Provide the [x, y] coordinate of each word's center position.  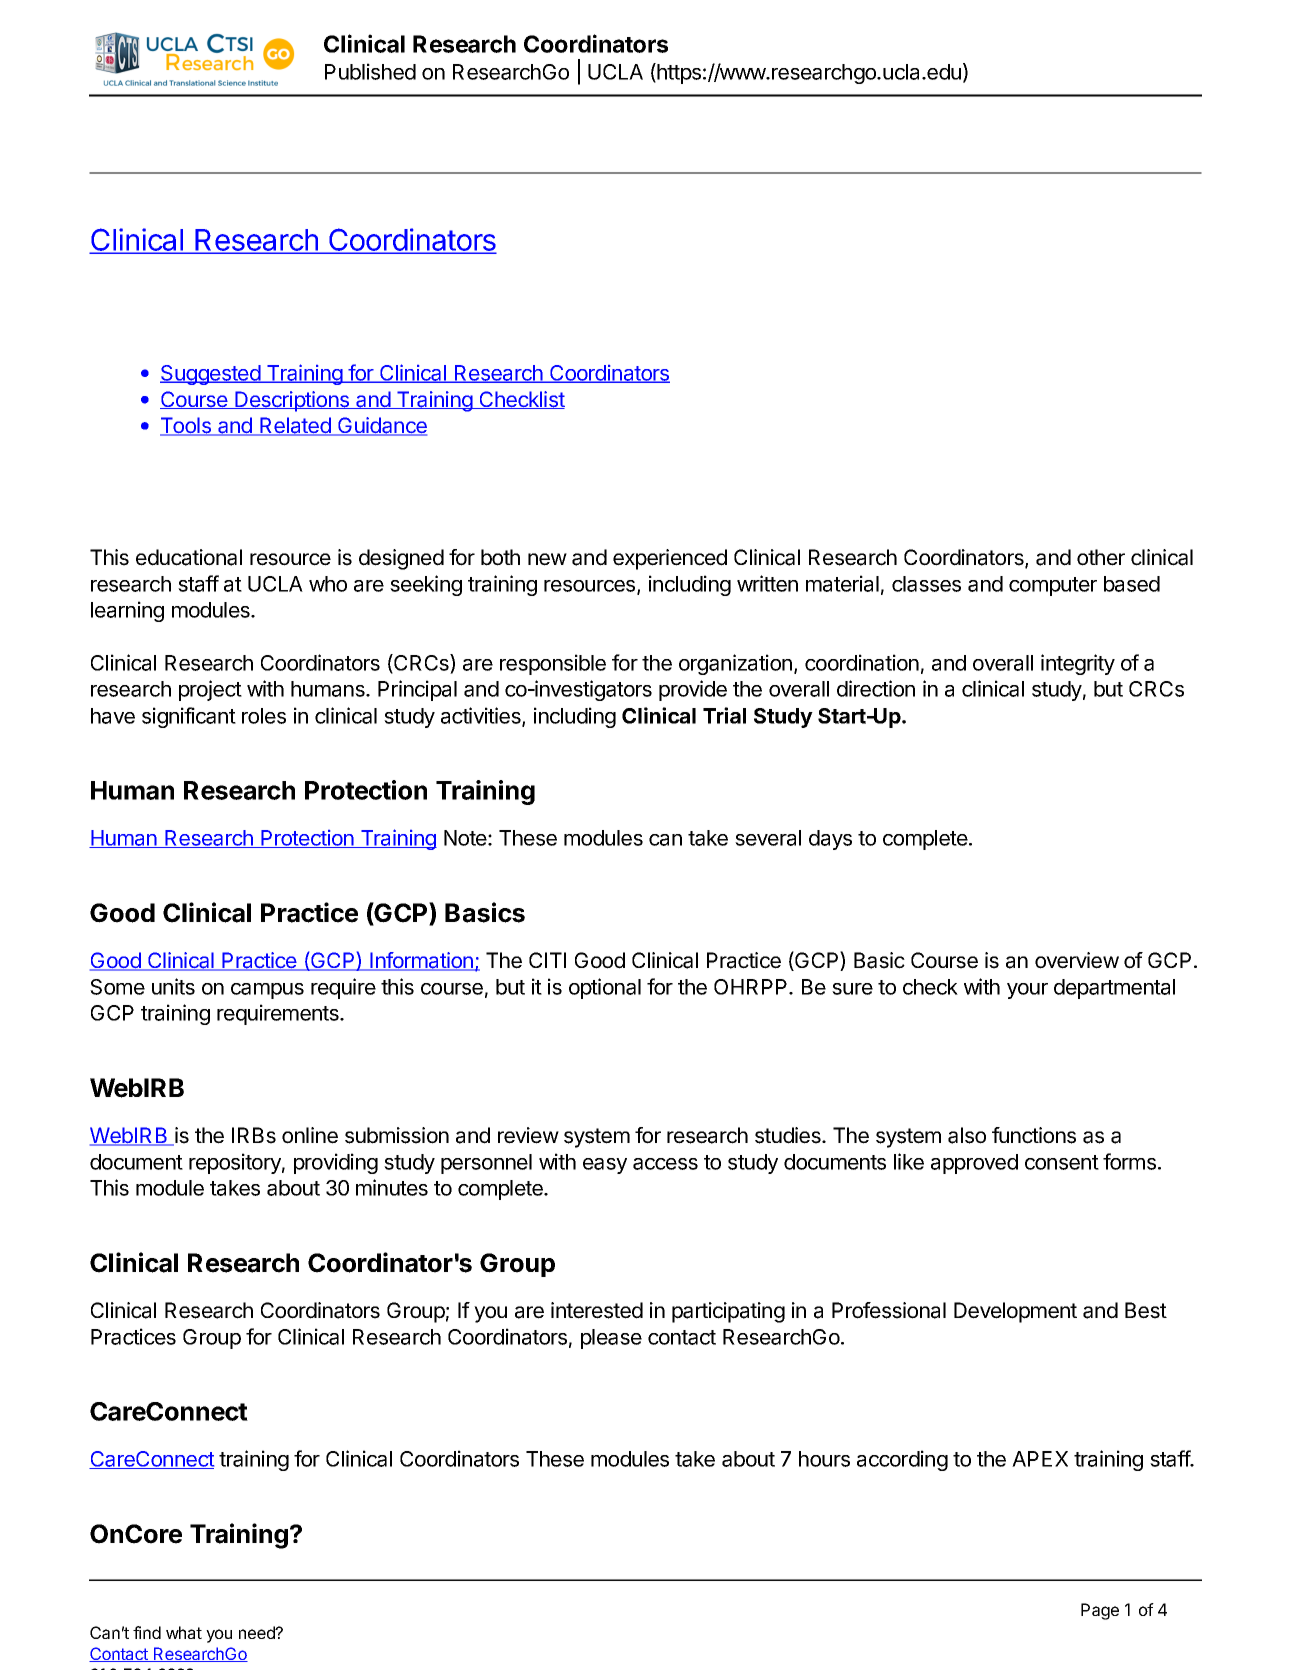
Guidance [381, 426]
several [768, 838]
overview [1077, 960]
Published [370, 71]
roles [264, 716]
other [1101, 557]
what [184, 1632]
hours [824, 1459]
